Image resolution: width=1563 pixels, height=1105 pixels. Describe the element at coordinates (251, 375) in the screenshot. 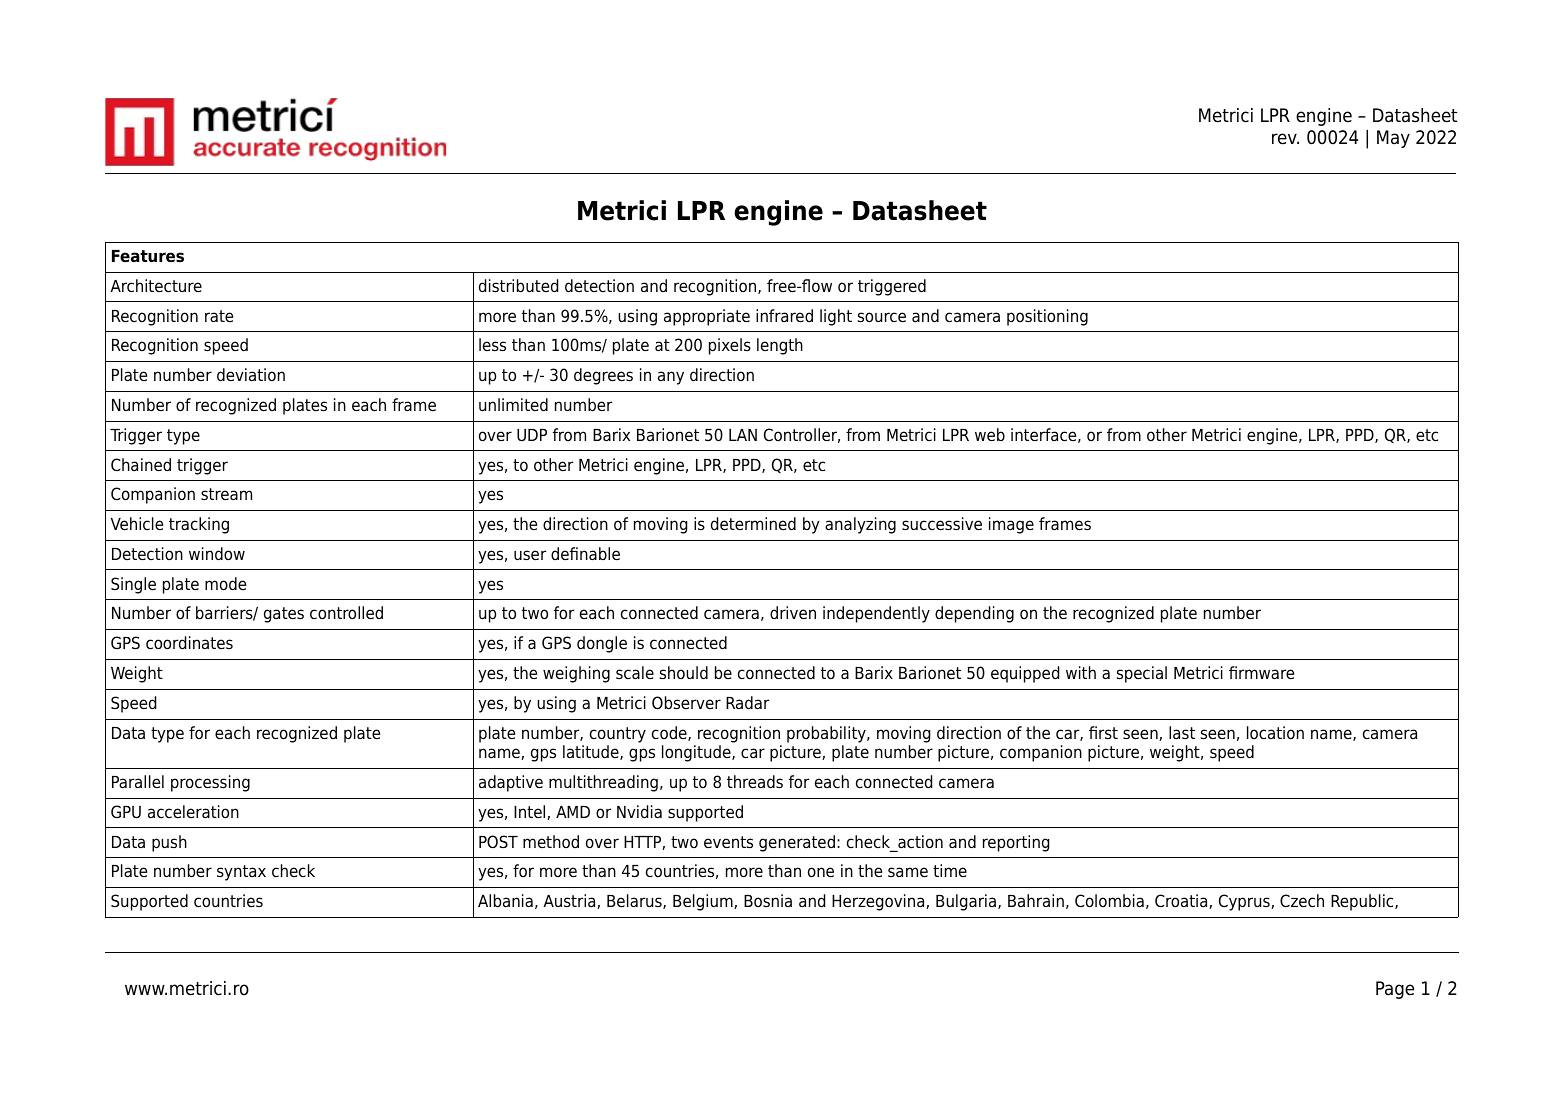

I see `deviation` at that location.
